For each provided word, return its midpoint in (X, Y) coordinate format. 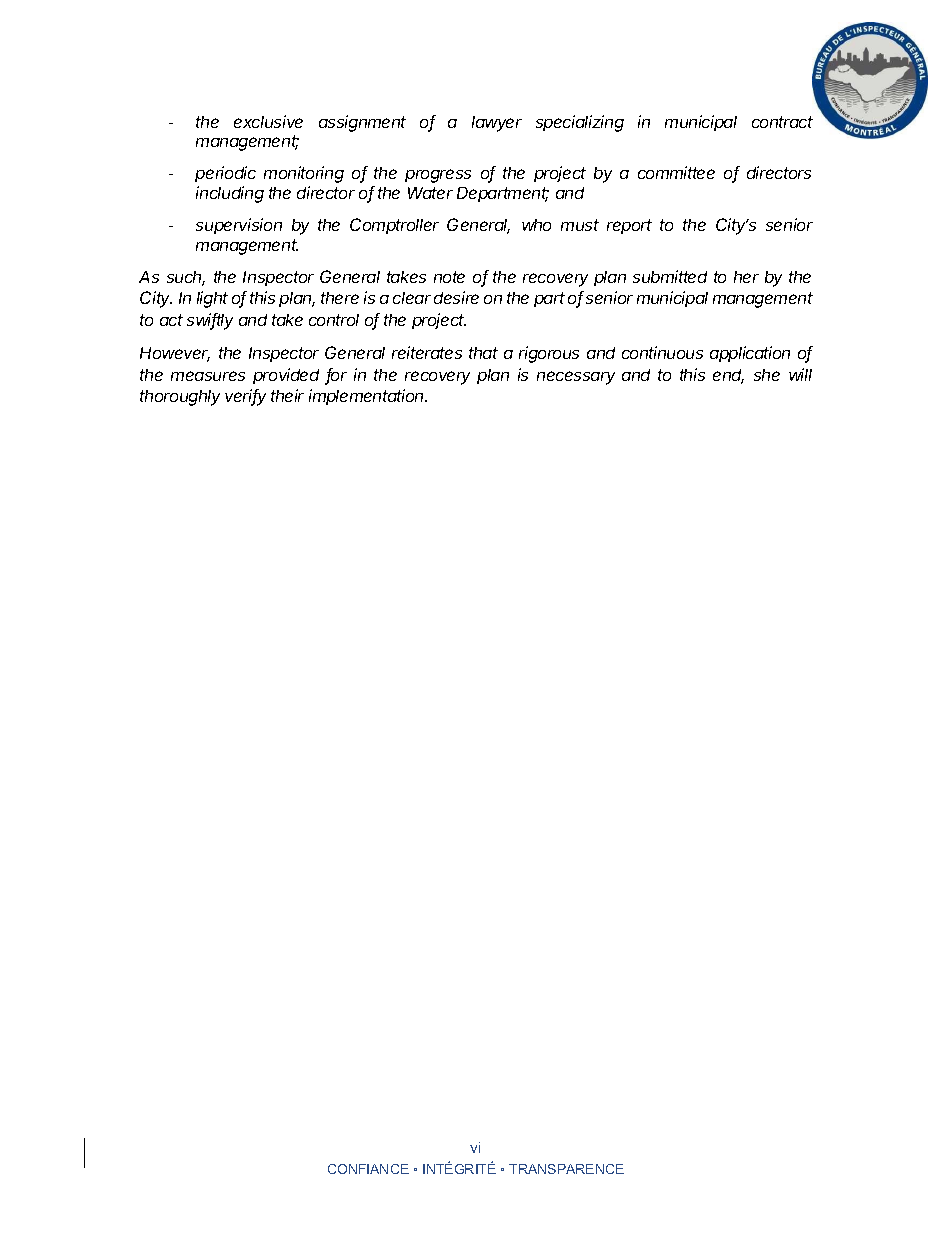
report (629, 226)
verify (245, 397)
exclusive (268, 121)
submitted (670, 276)
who (536, 225)
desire (456, 297)
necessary (576, 378)
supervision (239, 226)
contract (782, 122)
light (212, 299)
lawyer (497, 124)
